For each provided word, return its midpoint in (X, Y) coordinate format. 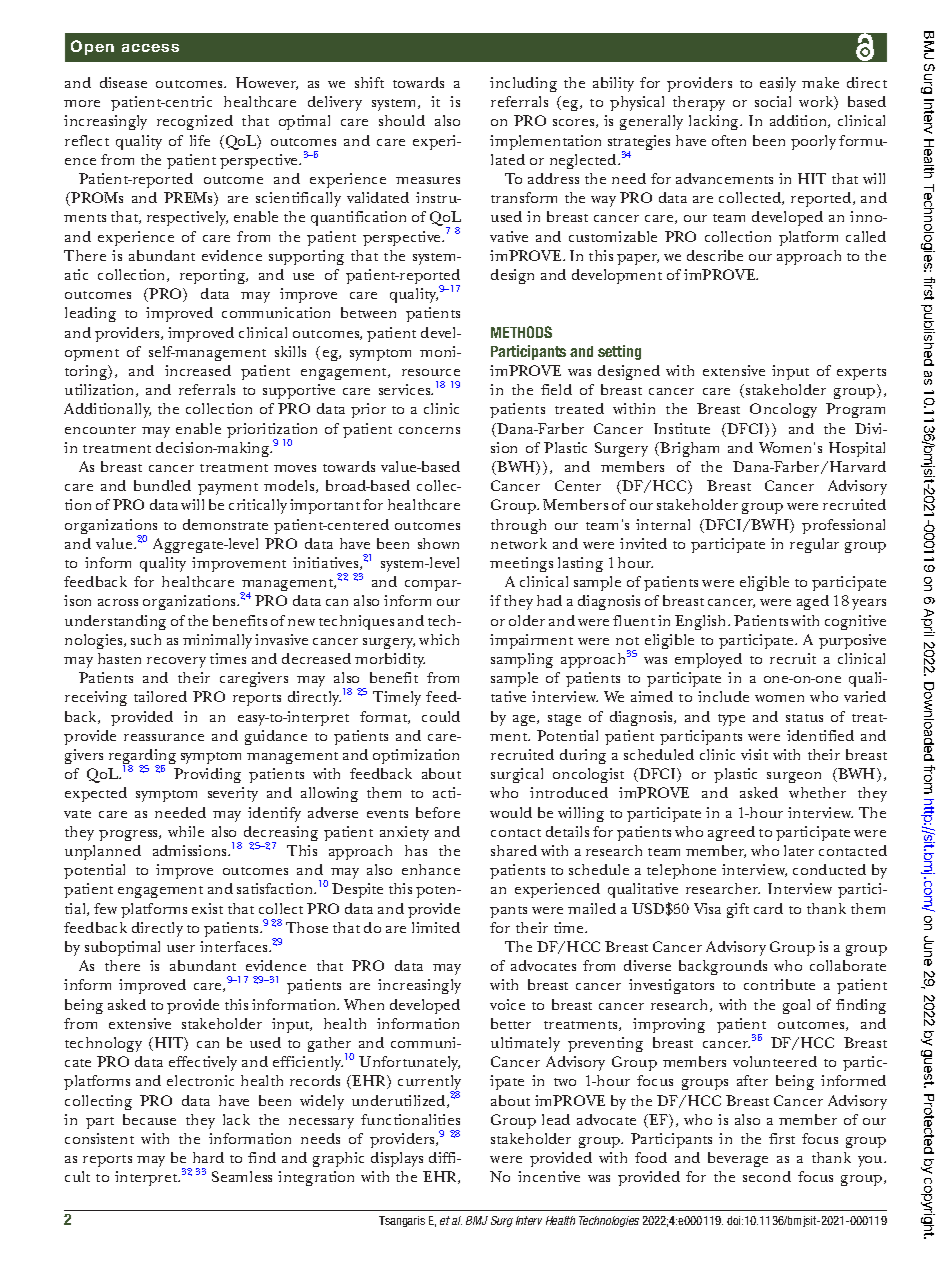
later (799, 850)
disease (123, 82)
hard (208, 1157)
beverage (738, 1159)
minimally (217, 641)
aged (813, 602)
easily (778, 84)
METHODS (521, 332)
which (439, 639)
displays (397, 1159)
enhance (431, 869)
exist (207, 908)
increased (198, 370)
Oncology (783, 410)
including (523, 84)
